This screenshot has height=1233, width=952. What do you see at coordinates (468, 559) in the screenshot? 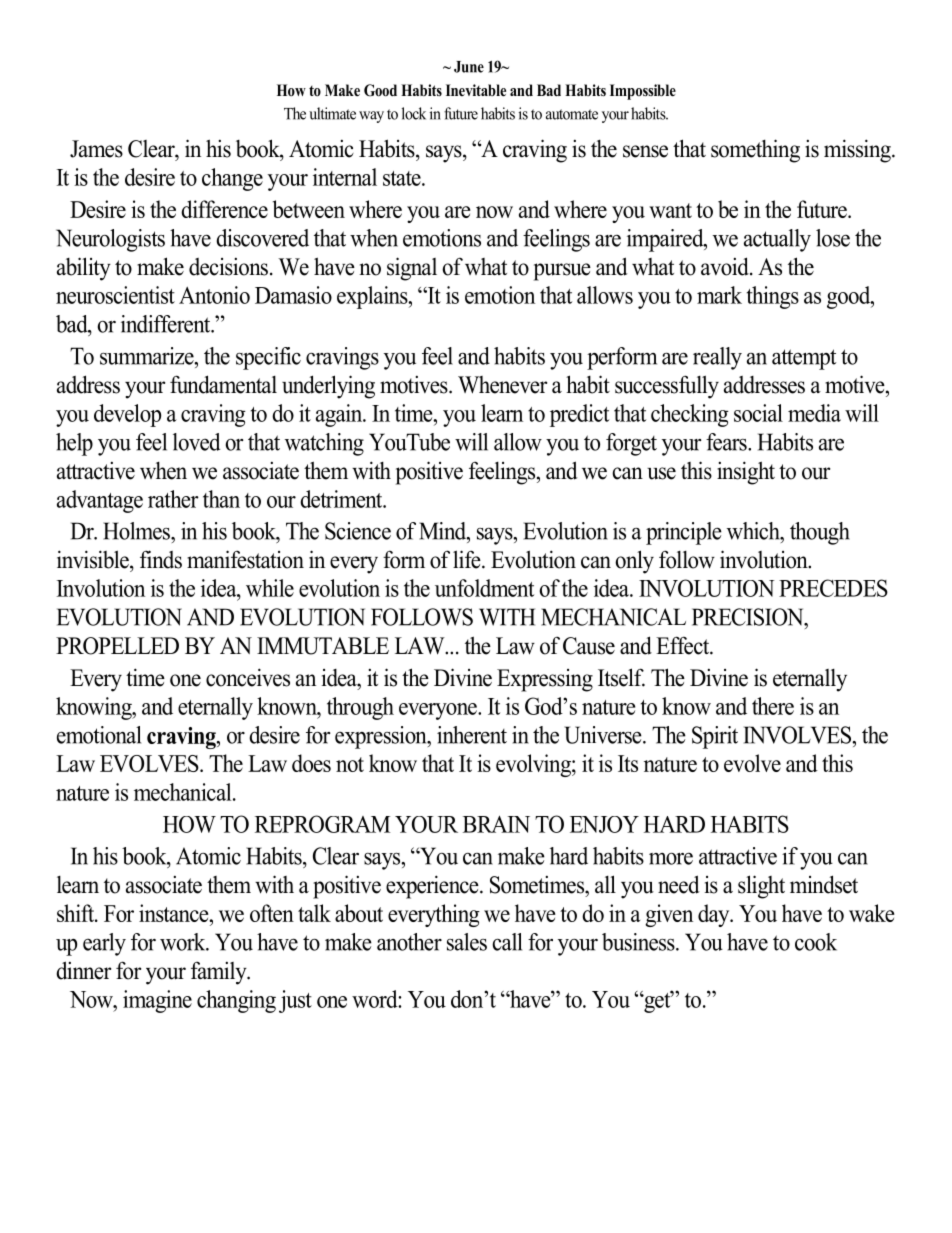
I see `life` at bounding box center [468, 559].
